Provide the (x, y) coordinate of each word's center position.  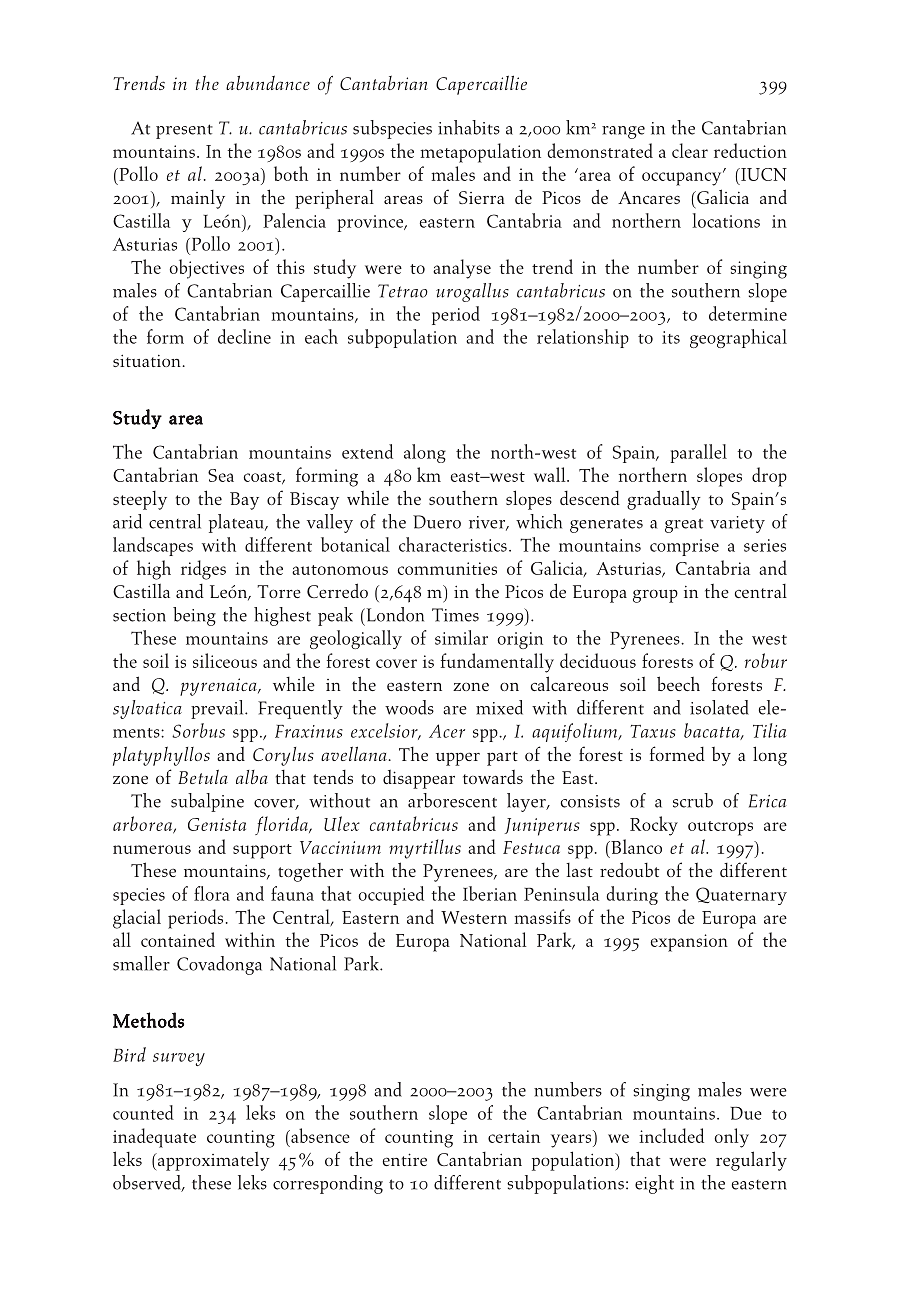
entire (405, 1159)
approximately (213, 1161)
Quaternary (741, 896)
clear (690, 150)
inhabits (469, 127)
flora (212, 893)
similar (461, 637)
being (194, 616)
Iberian (490, 893)
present (184, 131)
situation (148, 360)
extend (367, 451)
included (671, 1135)
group (655, 596)
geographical (738, 338)
